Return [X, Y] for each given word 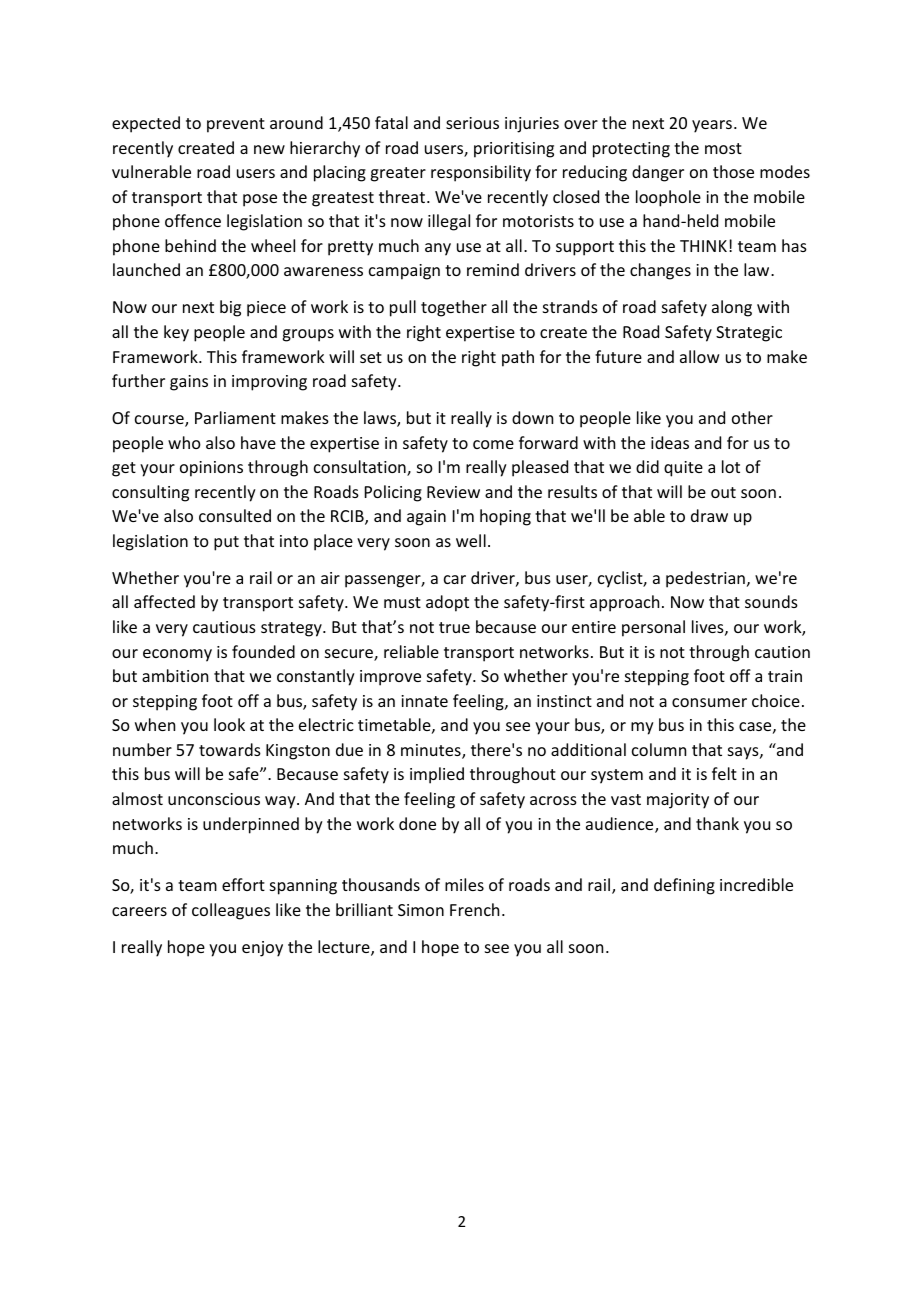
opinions [211, 469]
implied [437, 775]
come [493, 444]
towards [230, 749]
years [712, 126]
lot [731, 466]
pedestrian [705, 579]
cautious [224, 627]
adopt [447, 603]
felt [724, 773]
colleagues [231, 911]
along [732, 308]
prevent [236, 125]
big [230, 308]
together [454, 308]
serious [472, 123]
